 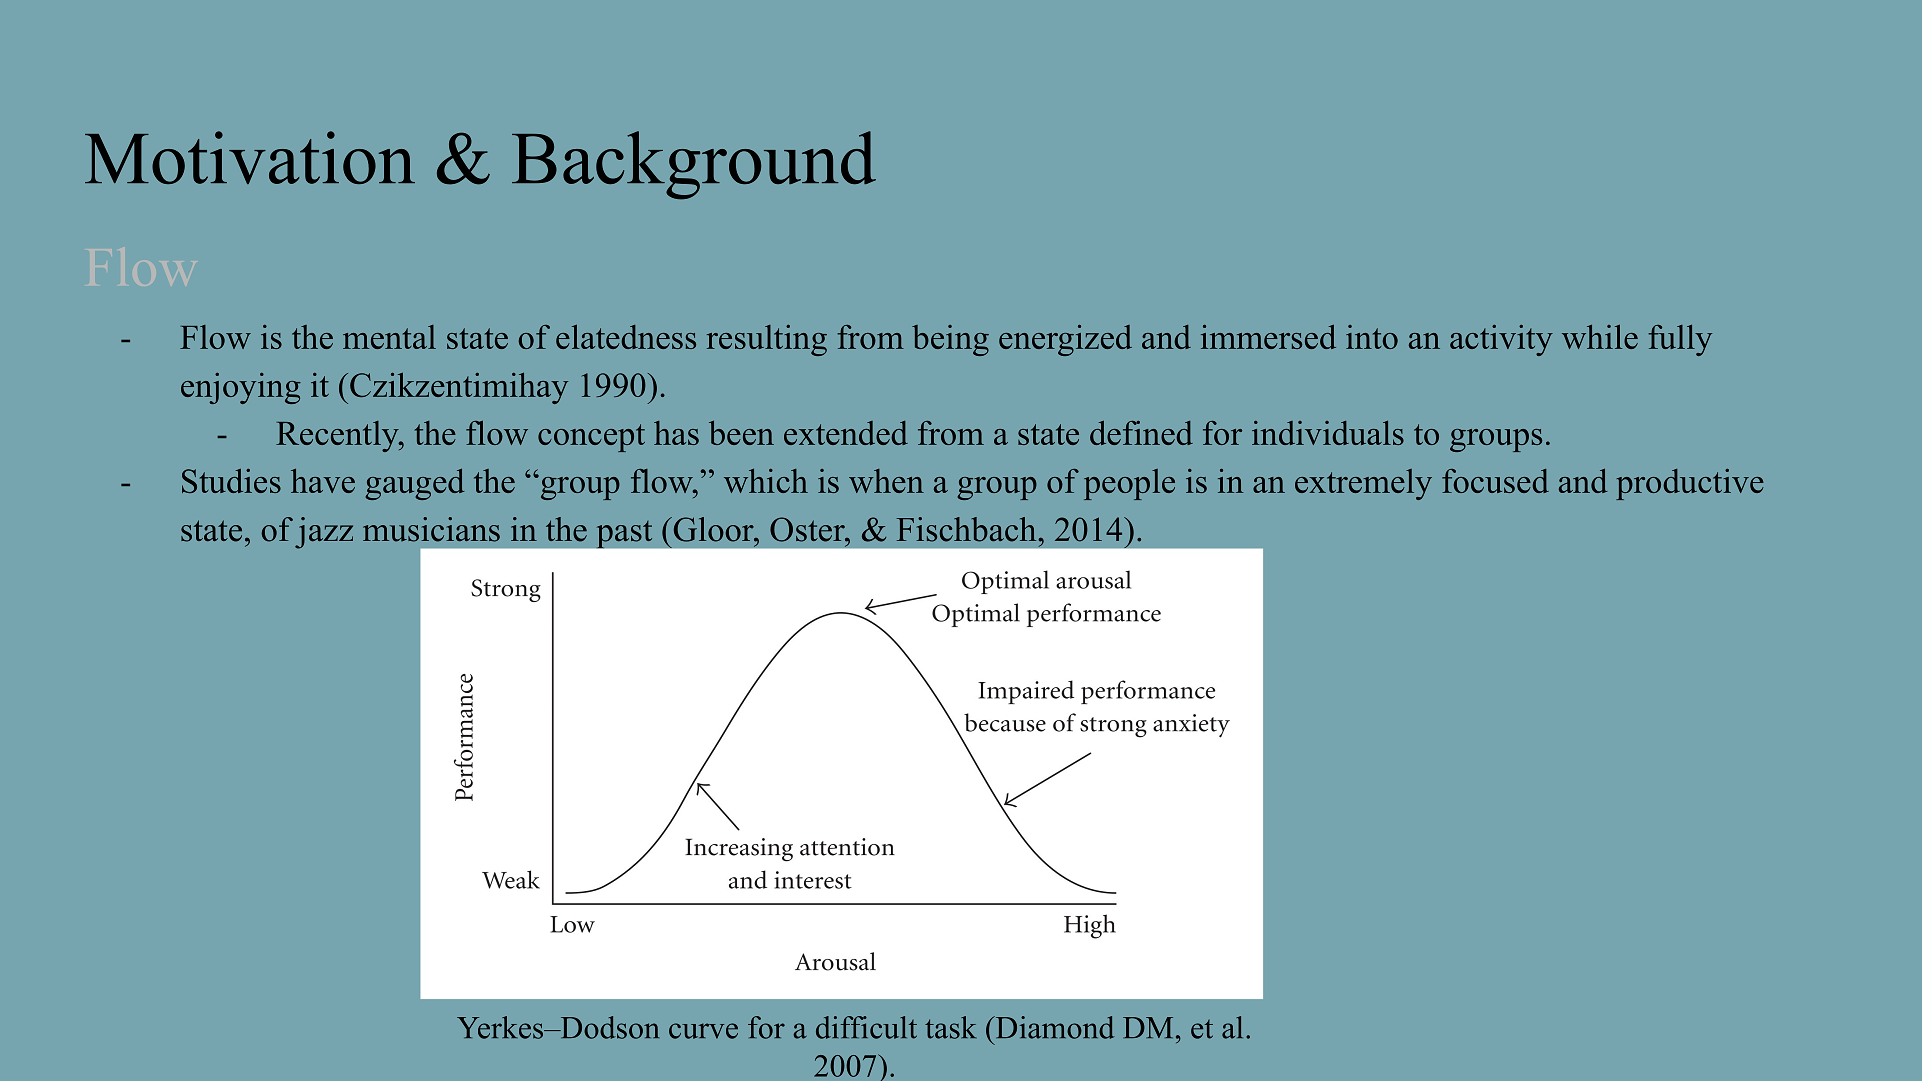 What do you see at coordinates (324, 533) in the screenshot?
I see `jazz` at bounding box center [324, 533].
